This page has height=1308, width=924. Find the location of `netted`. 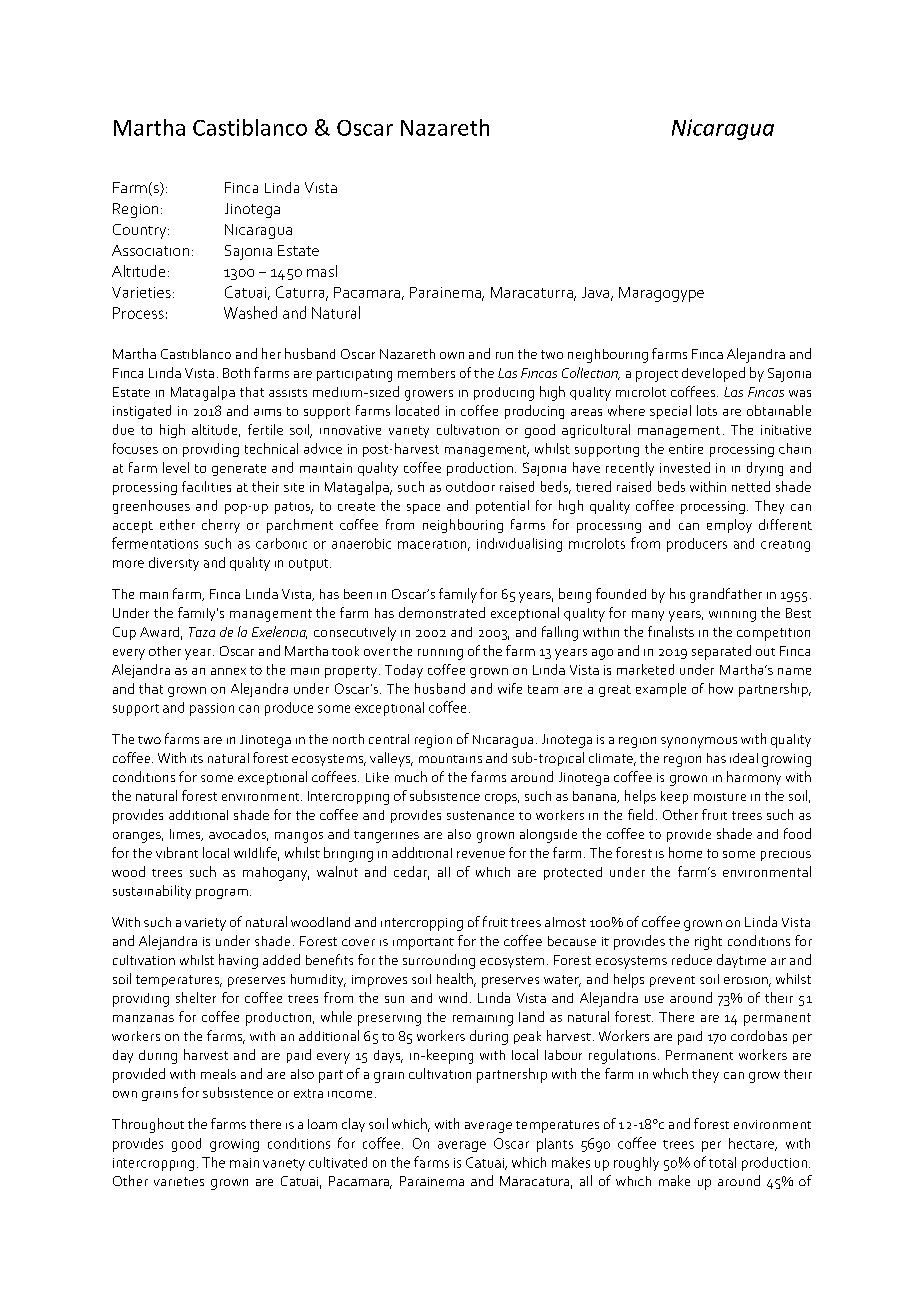

netted is located at coordinates (751, 486).
